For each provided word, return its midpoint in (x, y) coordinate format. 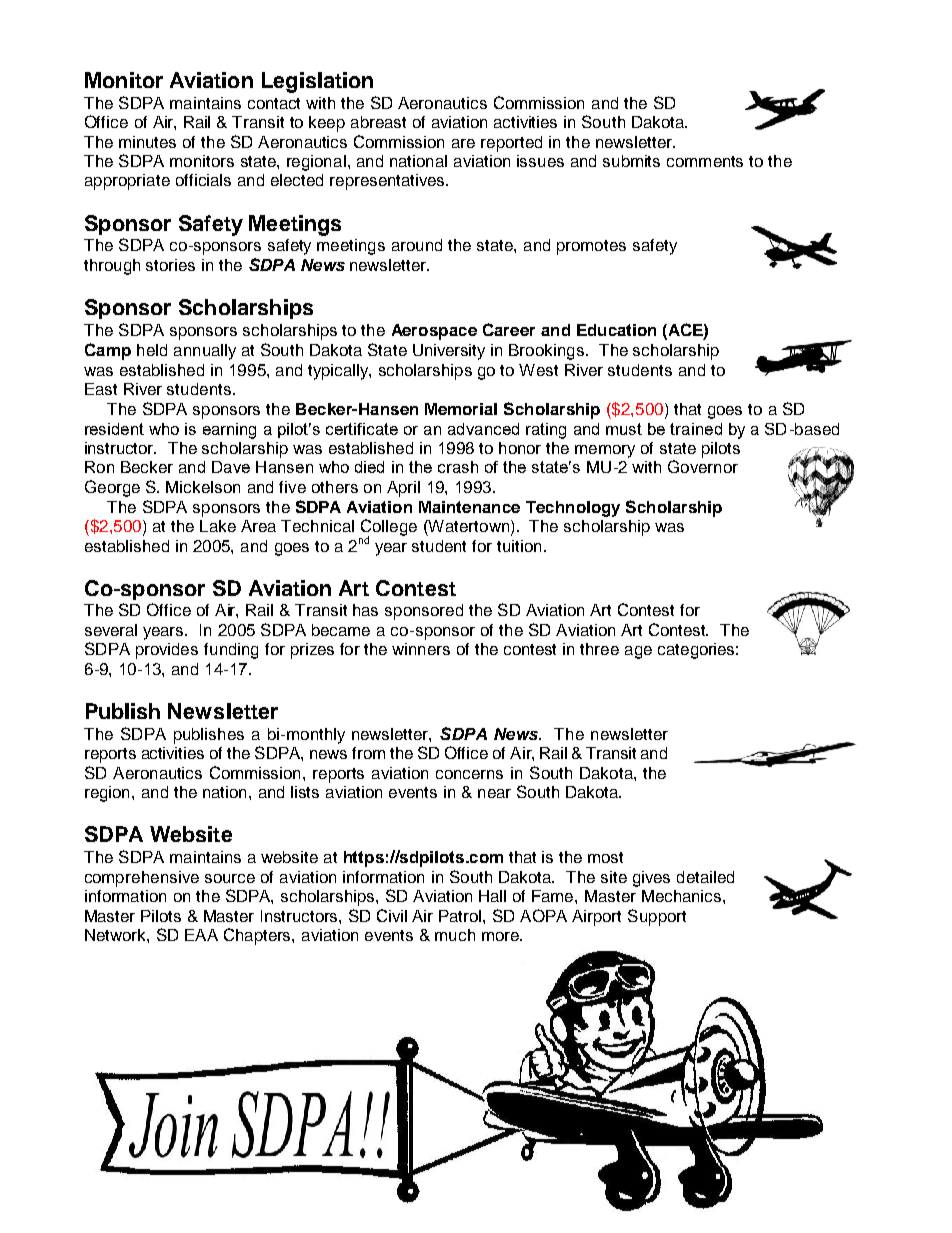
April (403, 489)
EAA (201, 935)
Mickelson (203, 487)
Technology (573, 509)
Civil (392, 915)
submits (631, 161)
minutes (147, 142)
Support (657, 917)
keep (327, 124)
